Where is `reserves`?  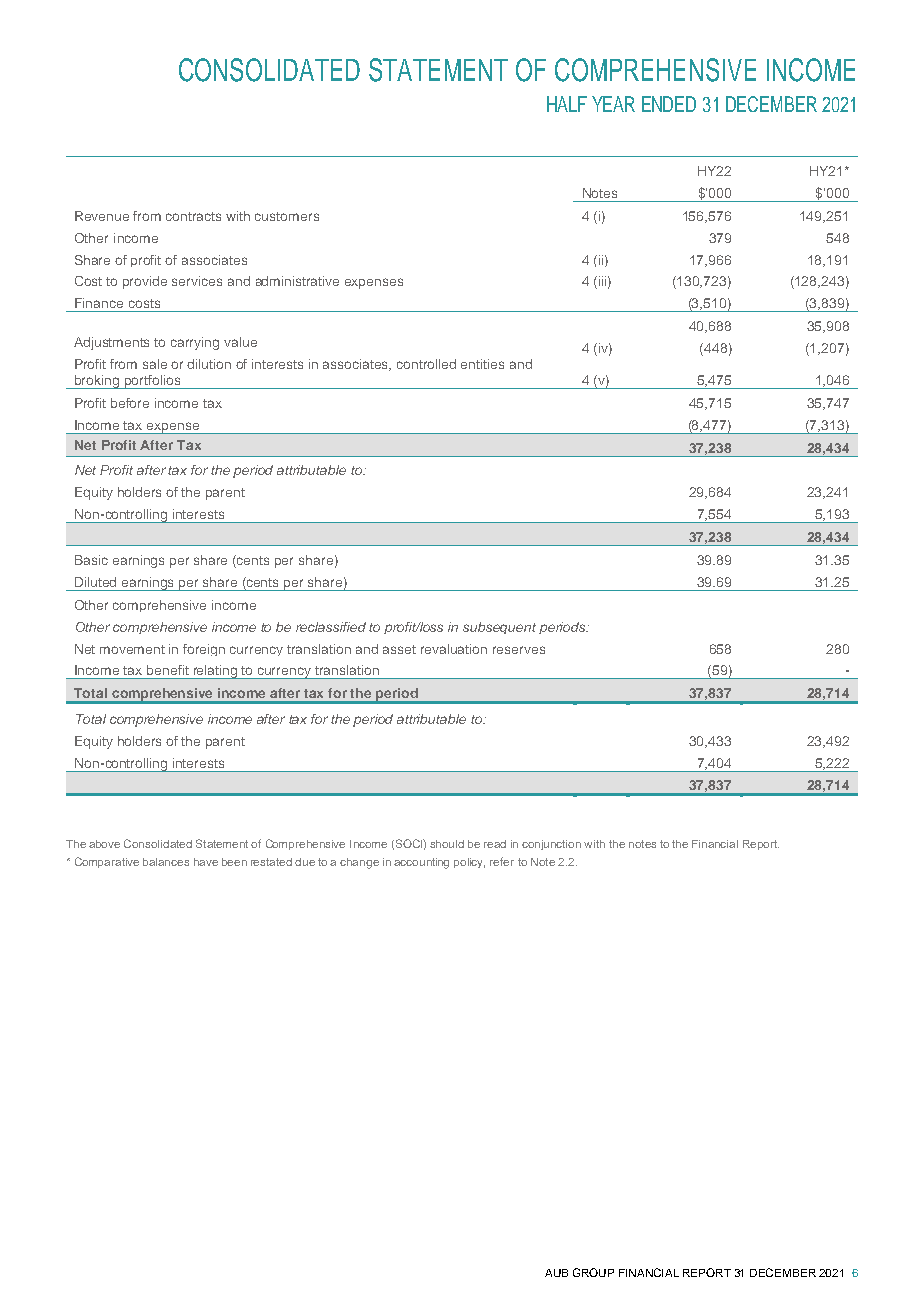 reserves is located at coordinates (519, 650).
